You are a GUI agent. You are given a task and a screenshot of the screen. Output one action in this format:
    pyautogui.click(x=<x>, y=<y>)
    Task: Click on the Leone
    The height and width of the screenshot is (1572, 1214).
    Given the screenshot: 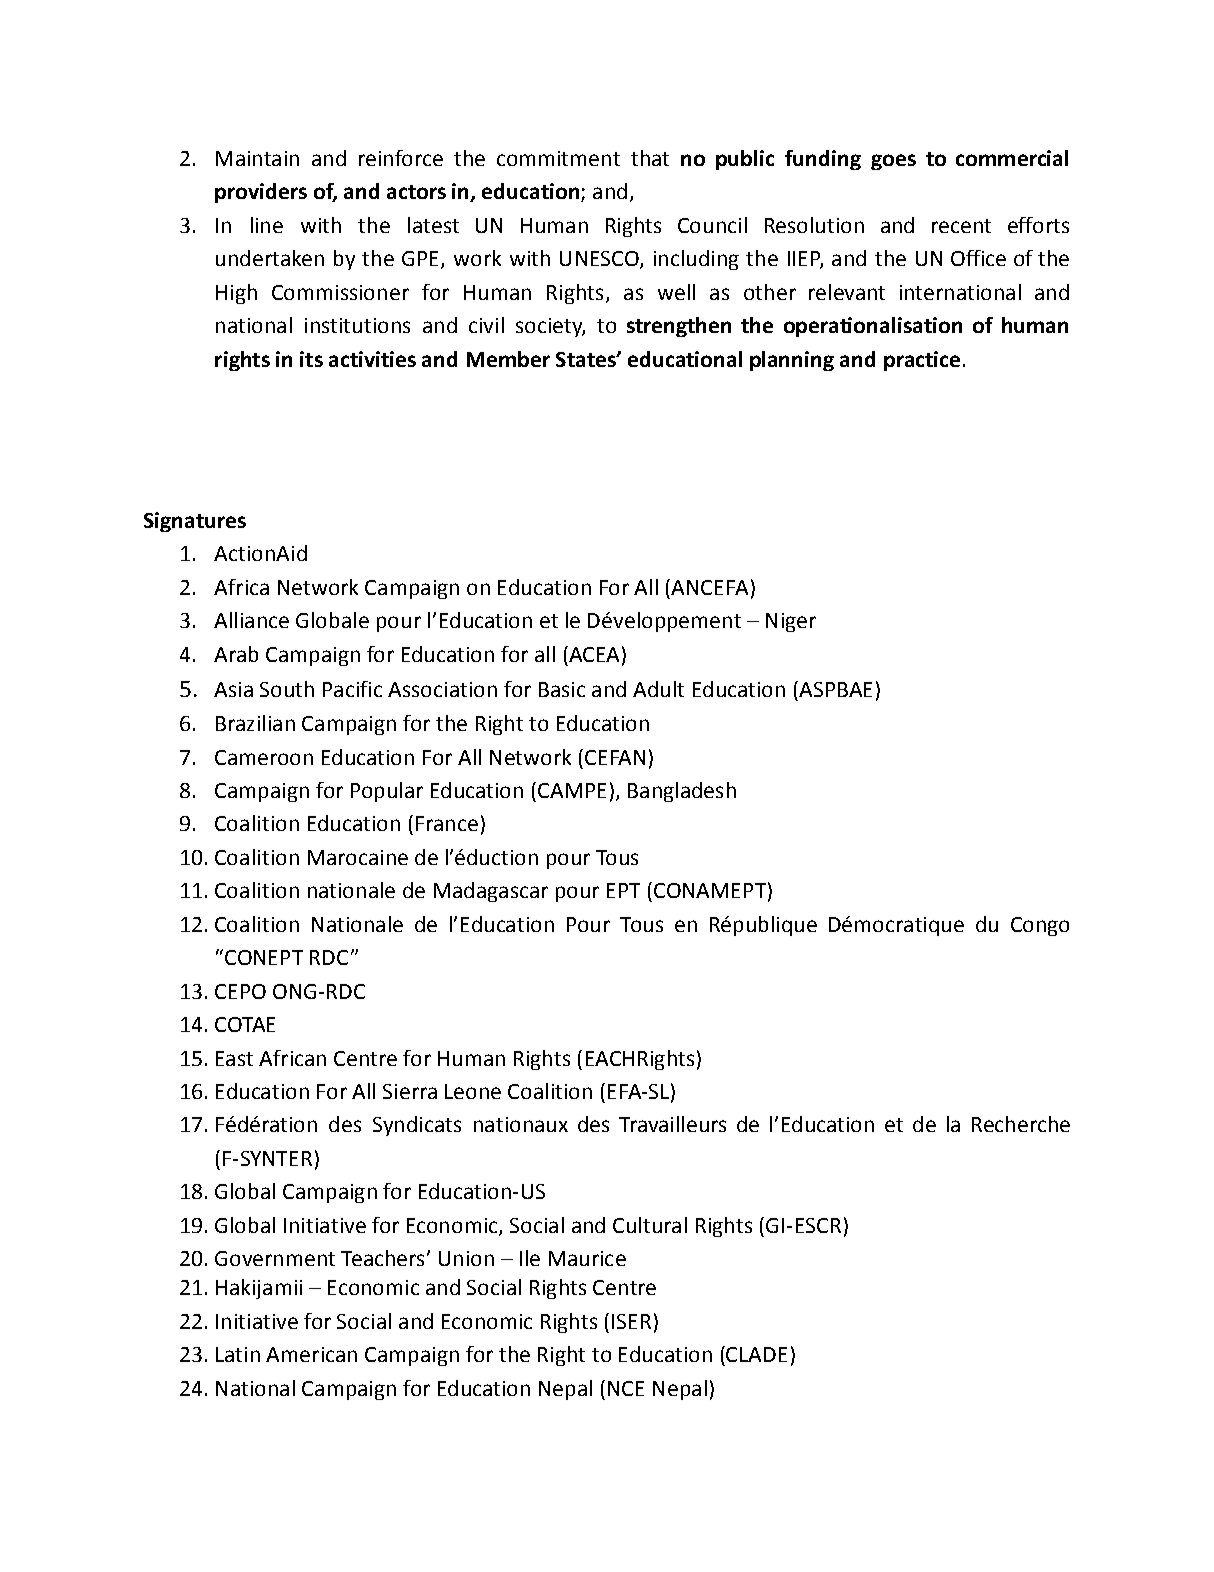 What is the action you would take?
    pyautogui.click(x=473, y=1091)
